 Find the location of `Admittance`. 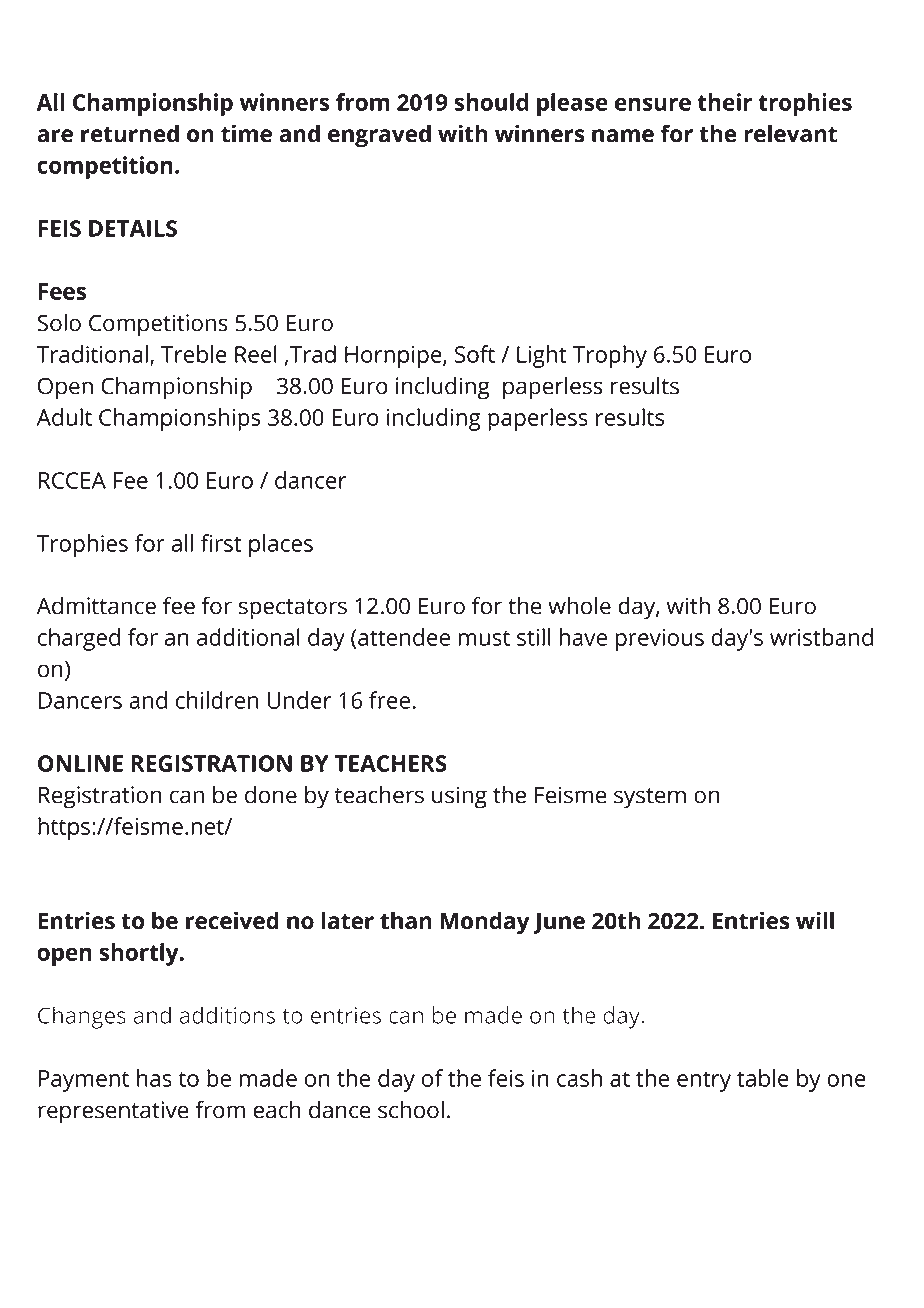

Admittance is located at coordinates (96, 605).
